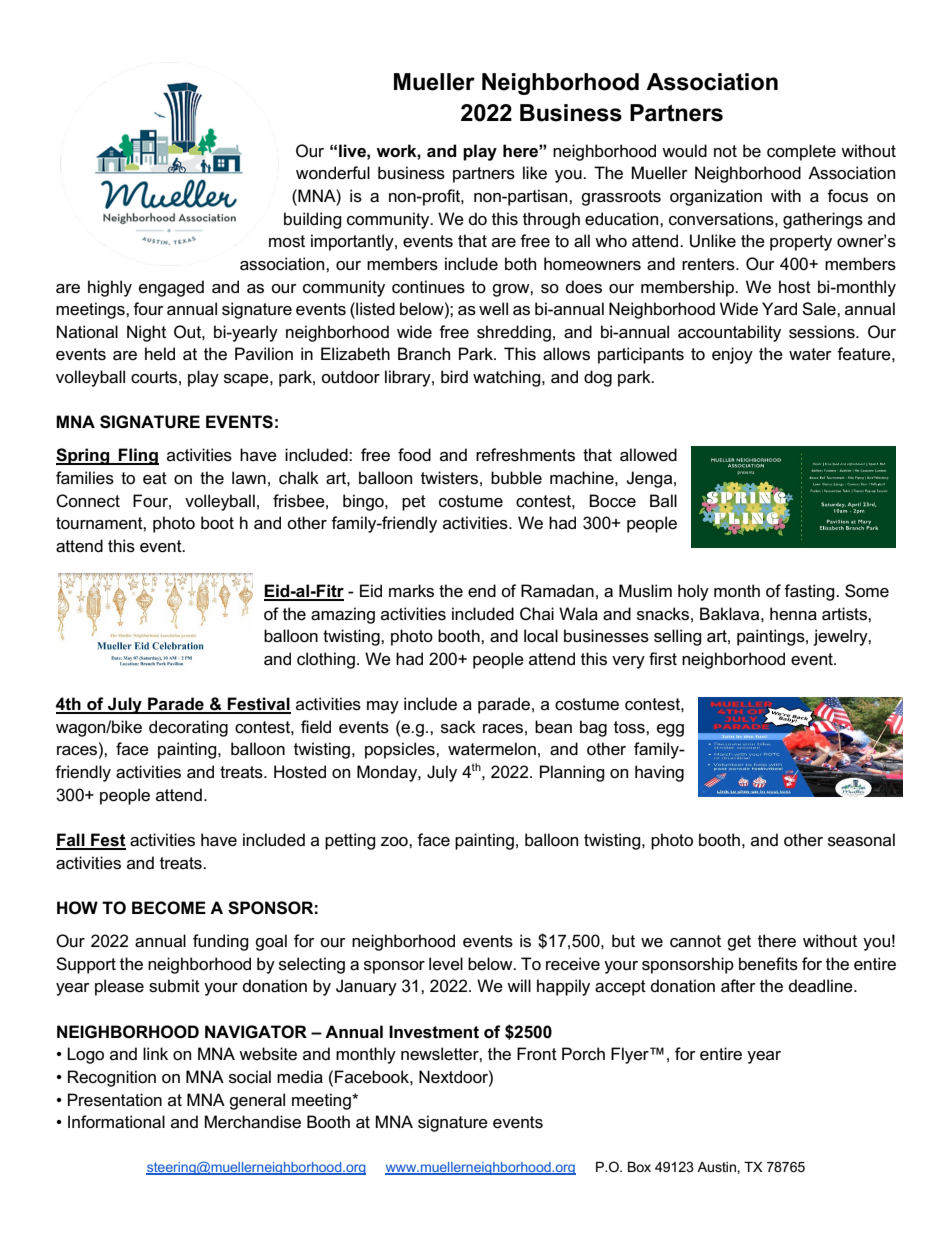 The height and width of the document is (1233, 952). What do you see at coordinates (801, 152) in the document?
I see `complete` at bounding box center [801, 152].
